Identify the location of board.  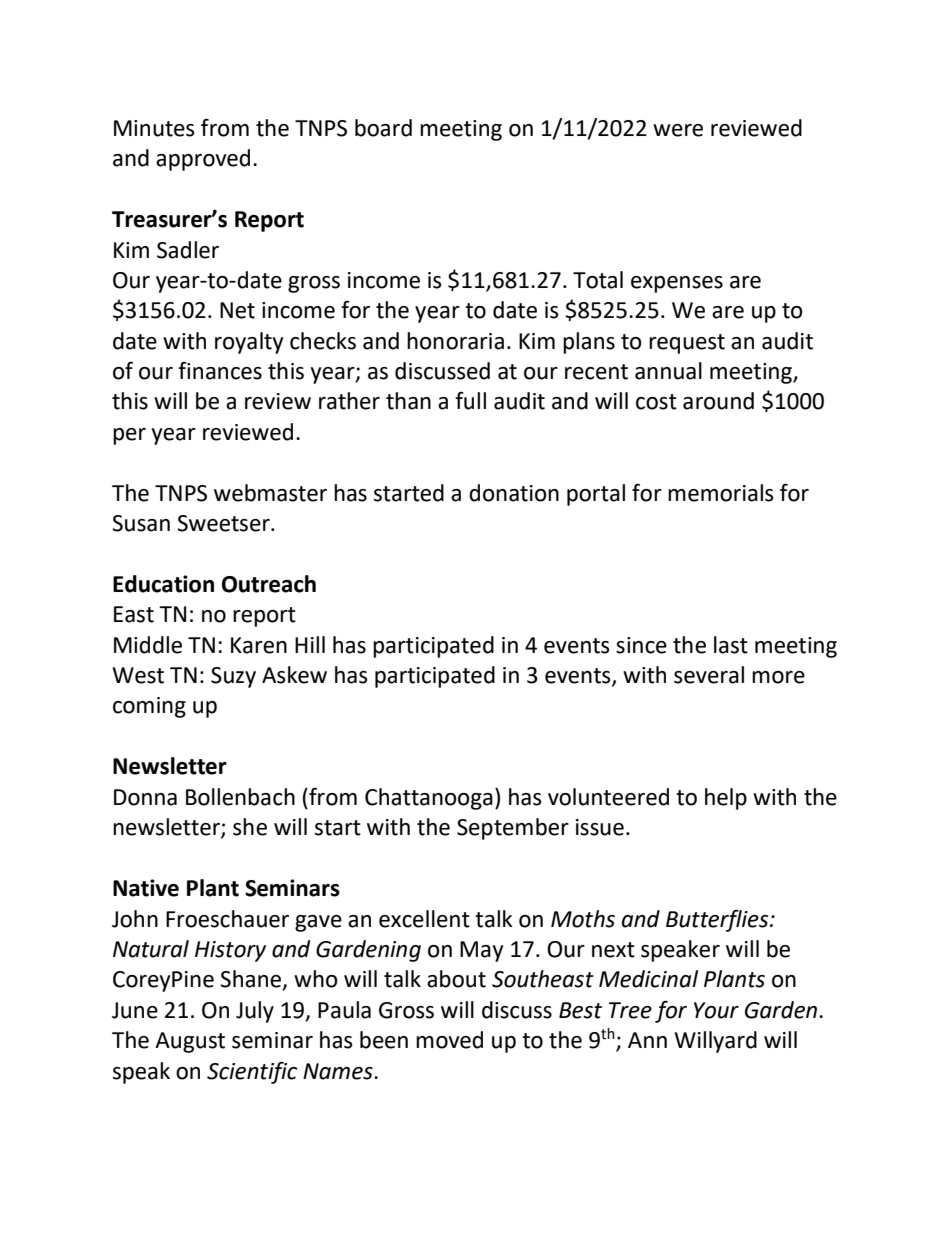
(383, 128).
